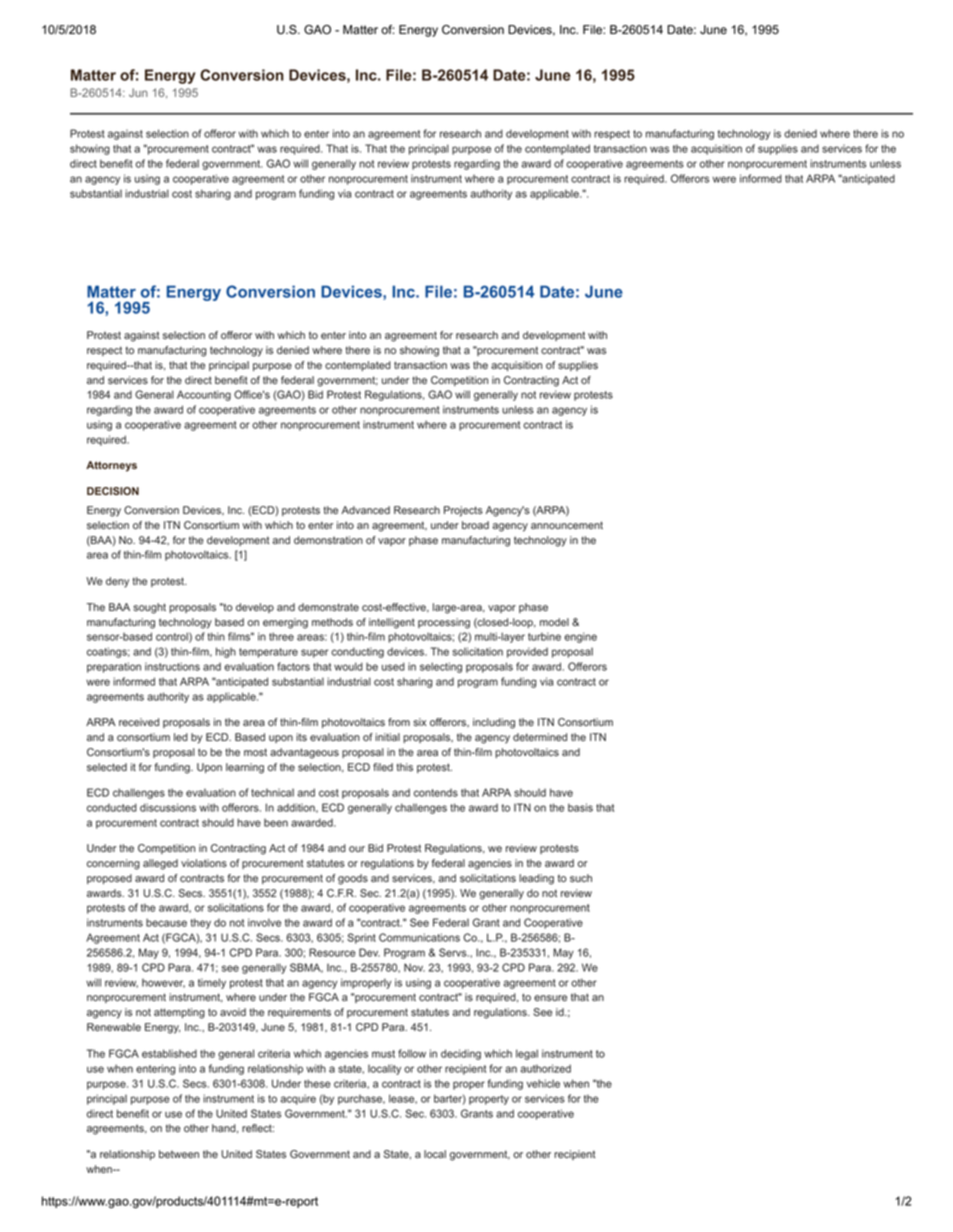 The image size is (953, 1232). I want to click on discussions, so click(168, 807).
